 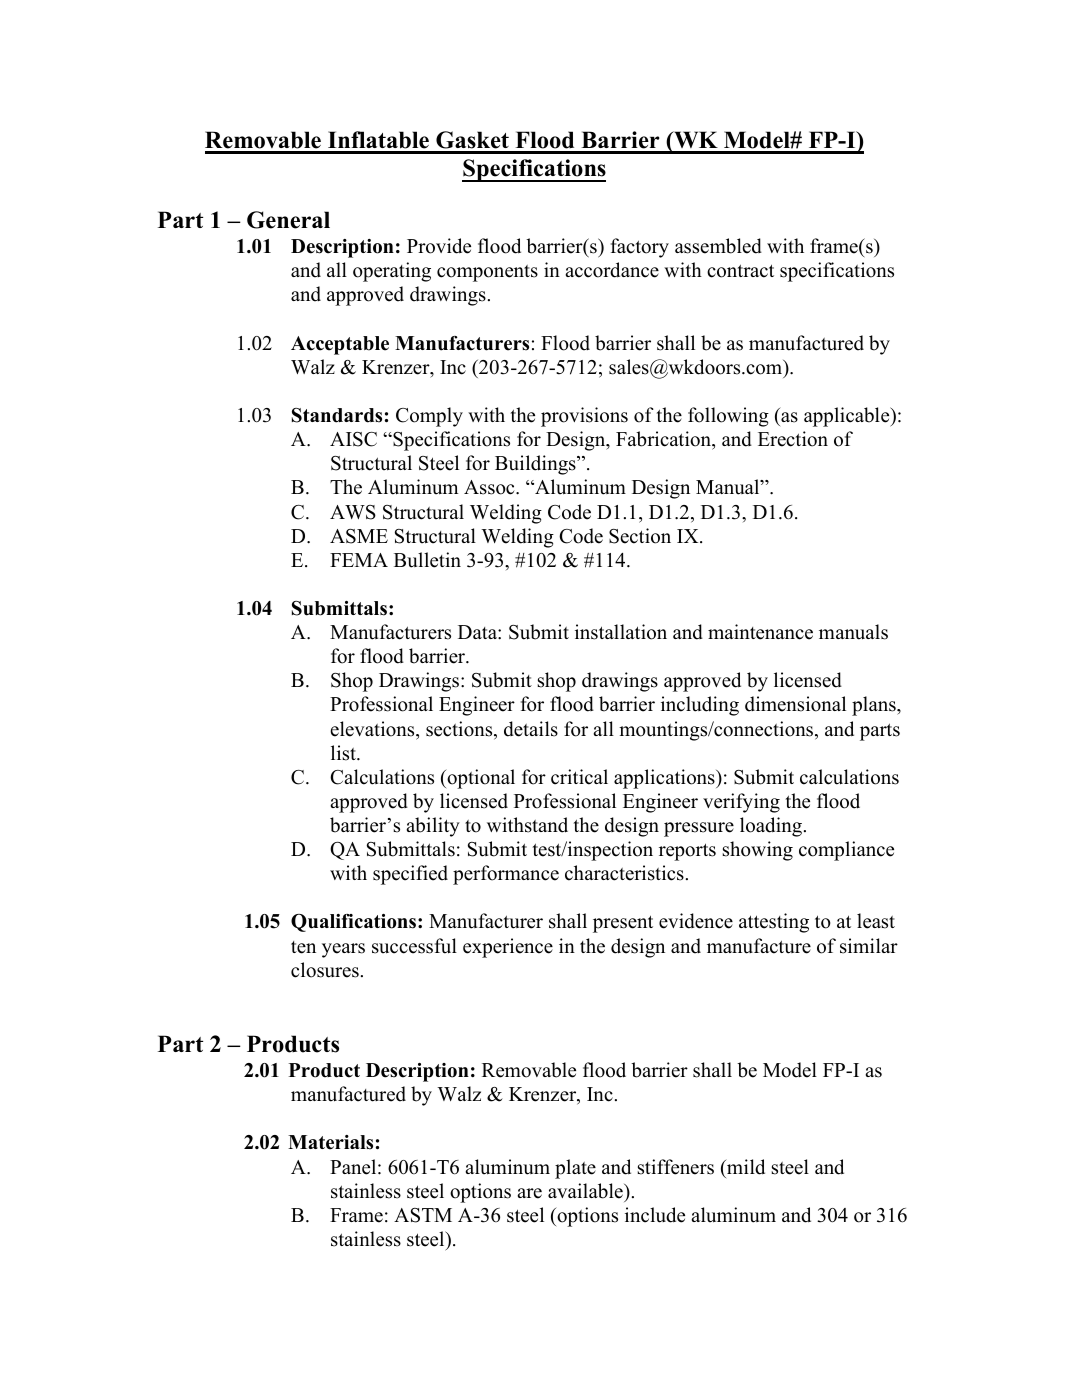 I want to click on Buildings, so click(x=536, y=465).
